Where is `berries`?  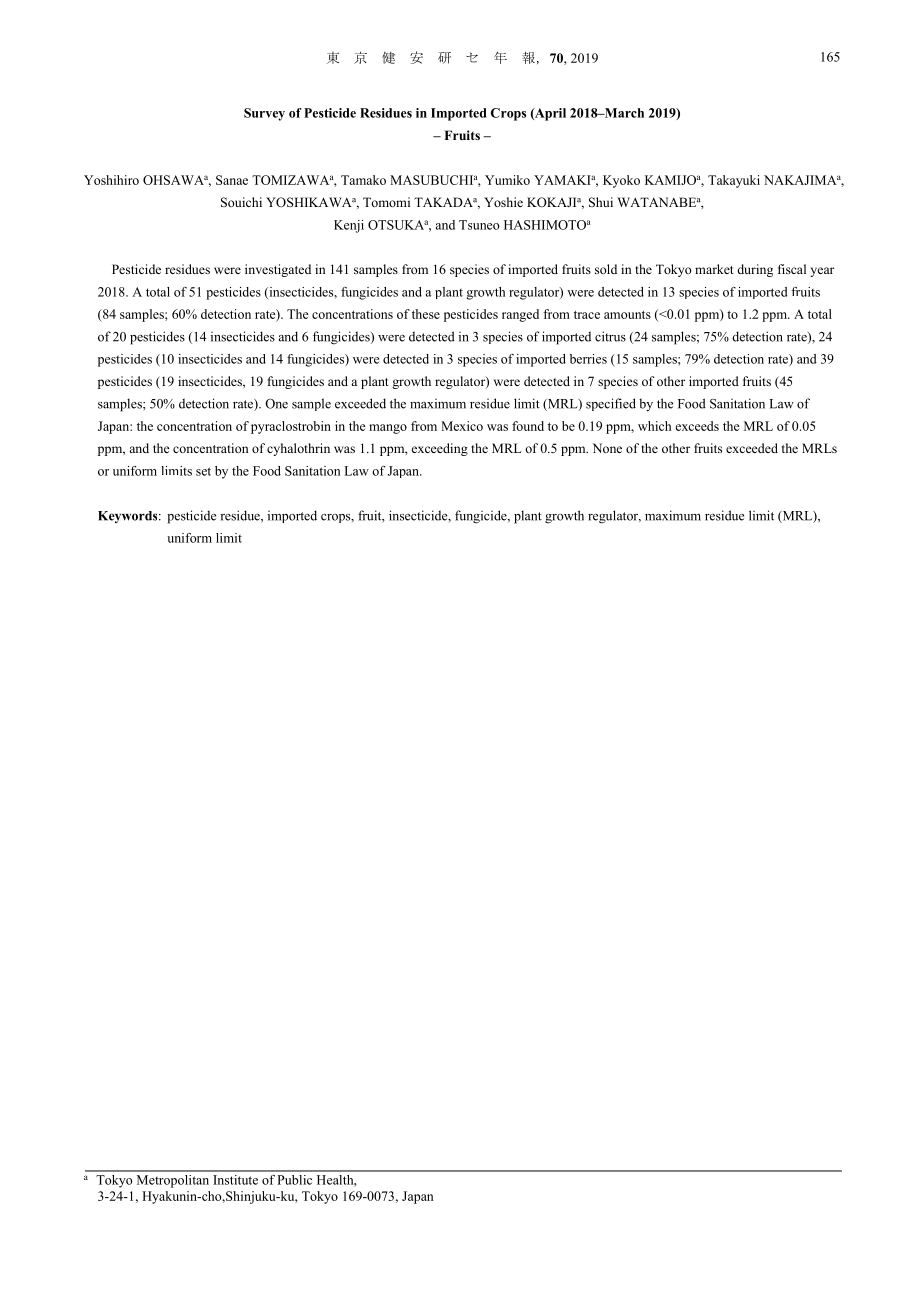
berries is located at coordinates (588, 359).
